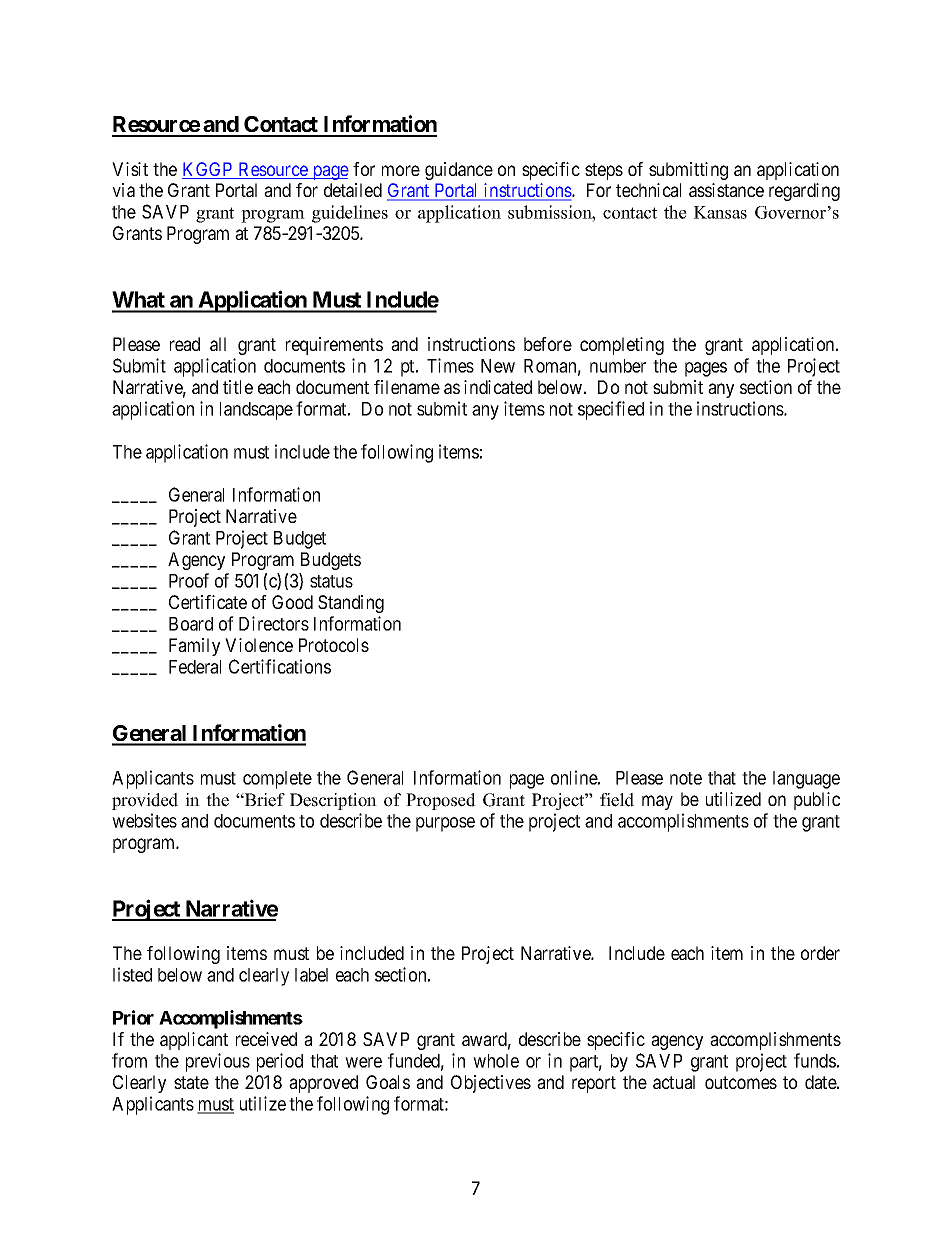 This screenshot has width=952, height=1233. What do you see at coordinates (459, 171) in the screenshot?
I see `guidance` at bounding box center [459, 171].
